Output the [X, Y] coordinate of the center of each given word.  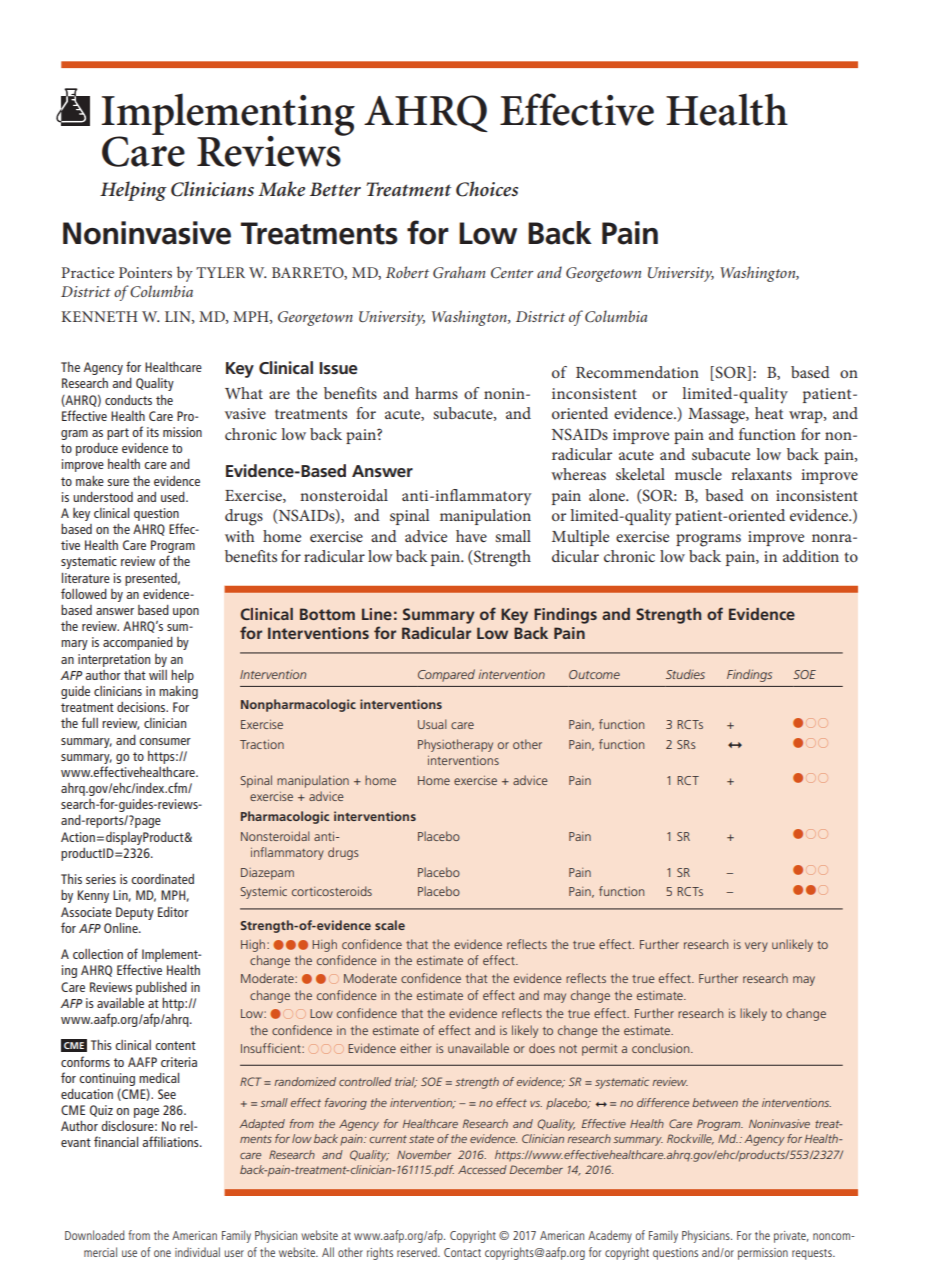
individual [197, 1252]
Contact [462, 1252]
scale [390, 925]
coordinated [162, 879]
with [240, 536]
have [471, 536]
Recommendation [637, 372]
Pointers [145, 272]
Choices [487, 189]
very [756, 947]
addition [811, 556]
